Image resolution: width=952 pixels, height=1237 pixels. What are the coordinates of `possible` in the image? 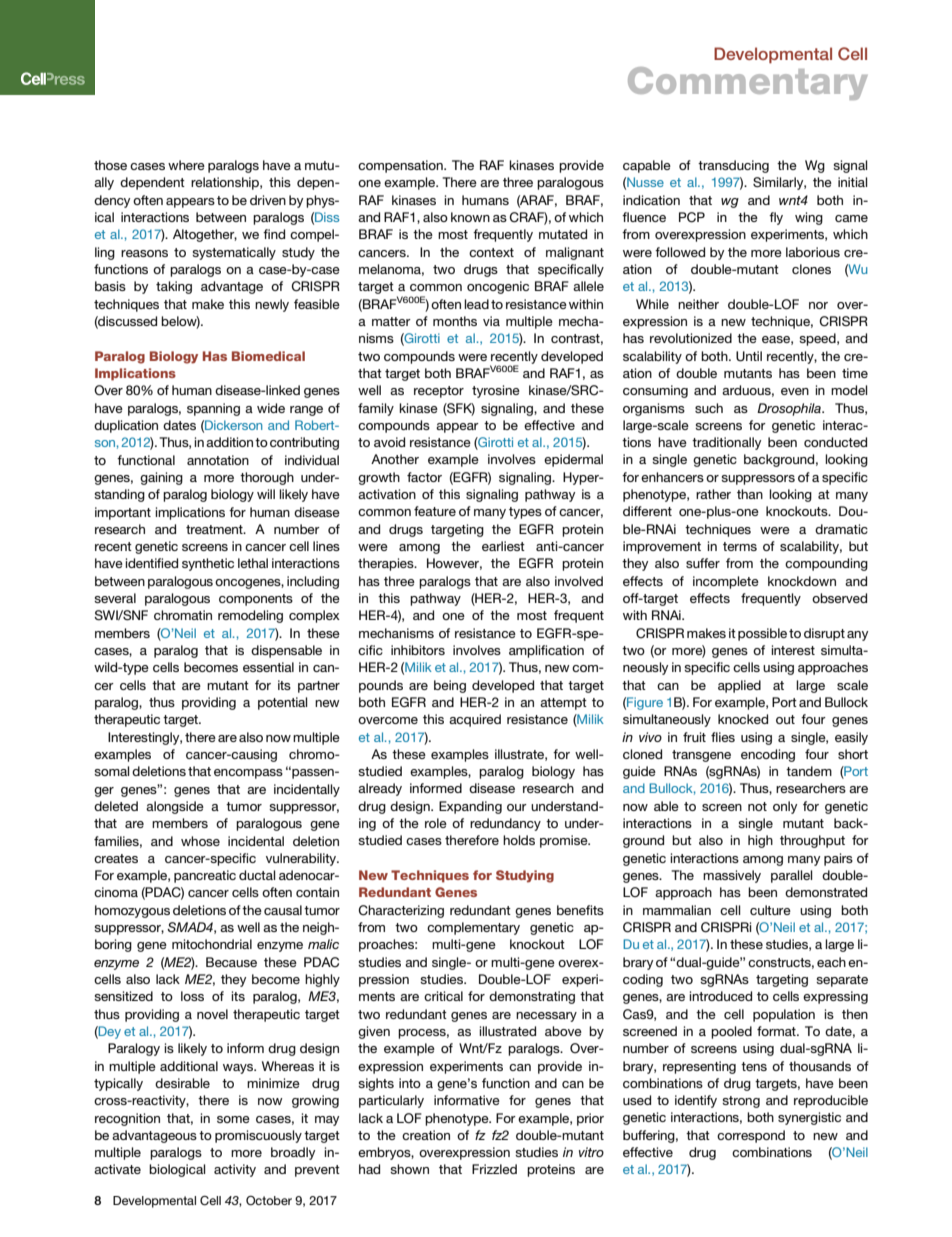 It's located at (762, 634).
